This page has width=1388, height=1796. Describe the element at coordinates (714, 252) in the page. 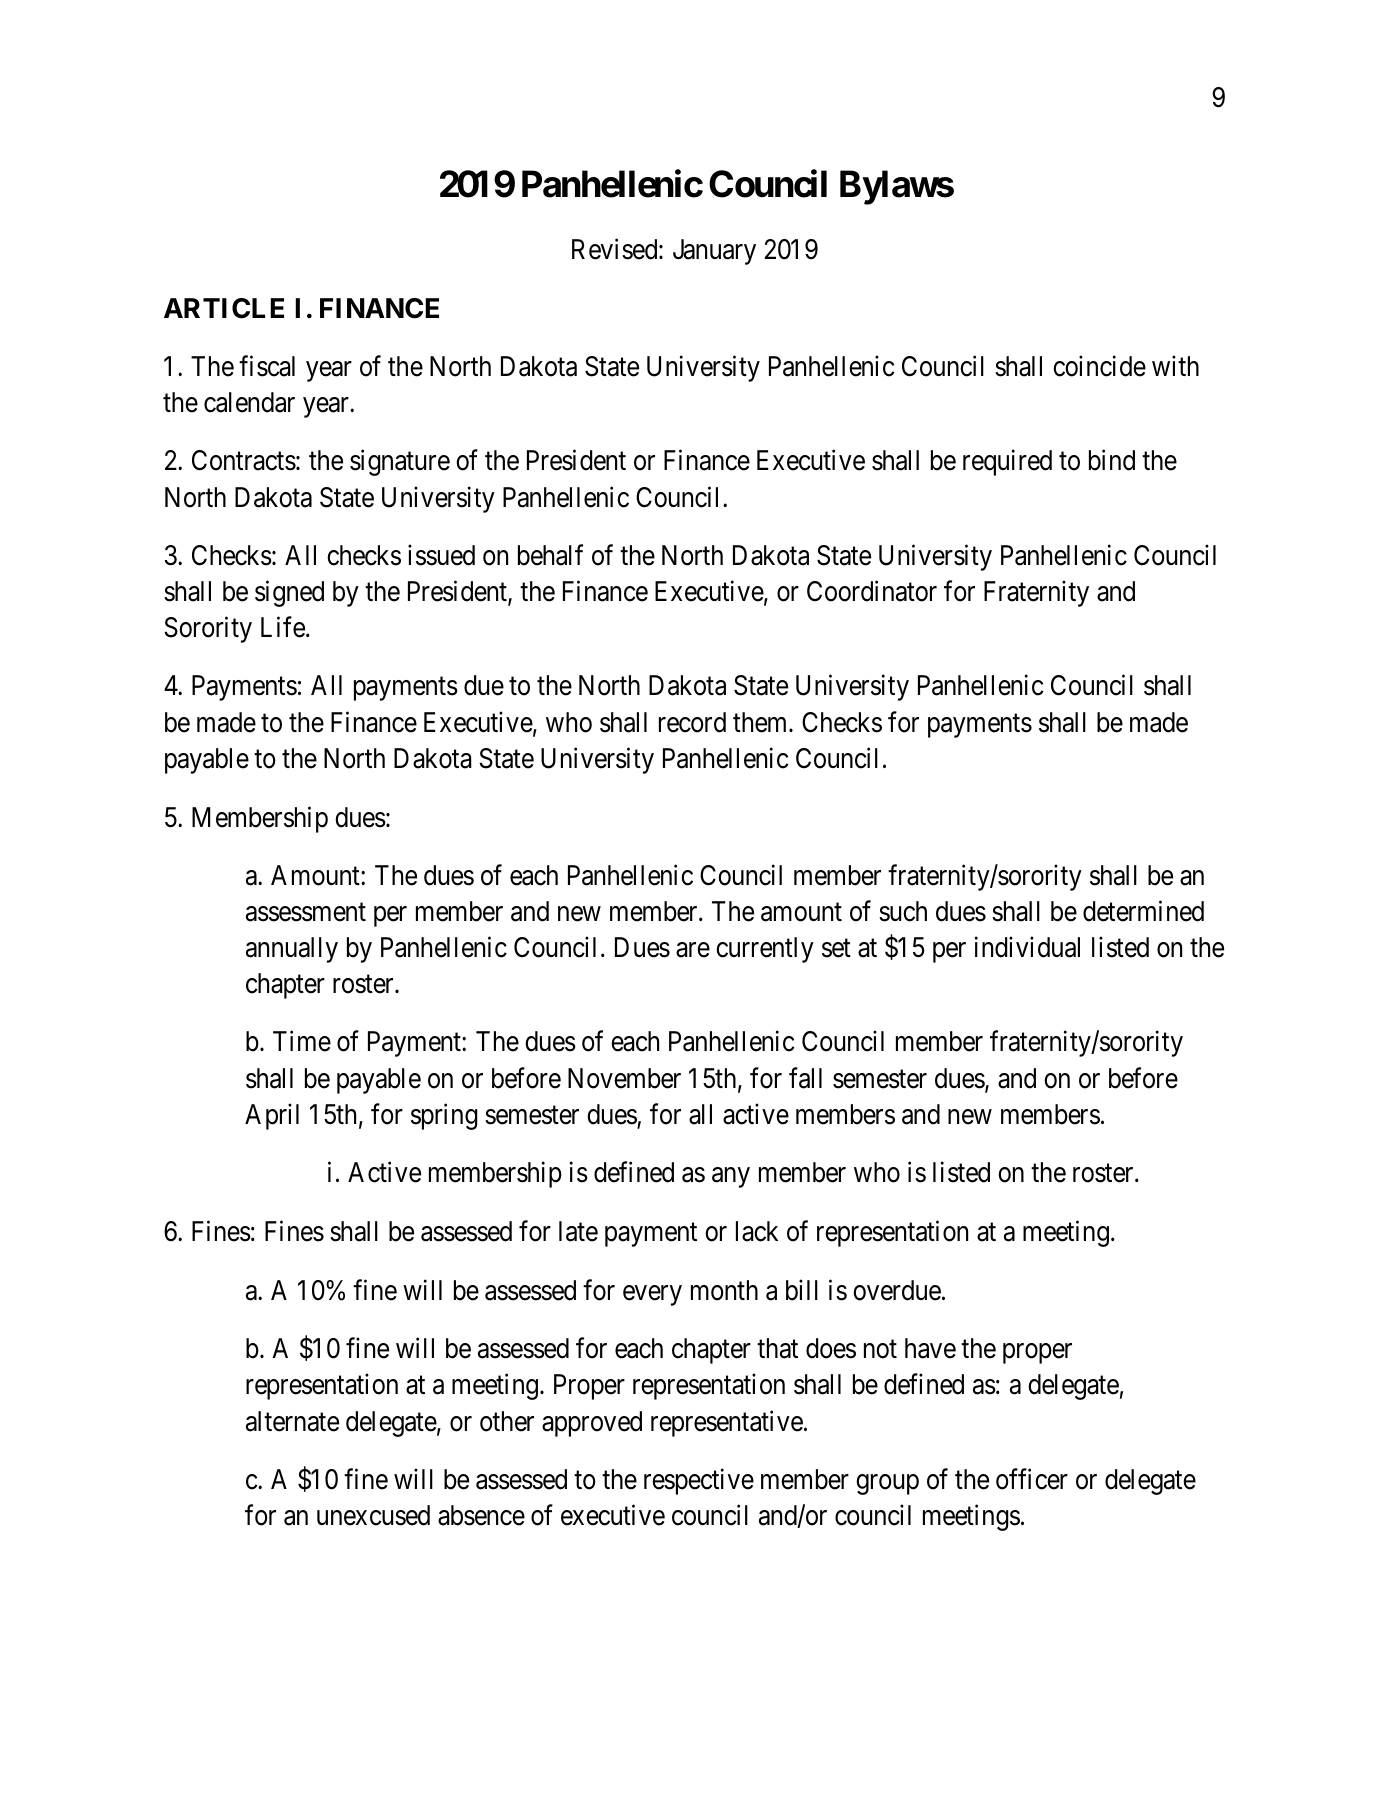

I see `January` at that location.
